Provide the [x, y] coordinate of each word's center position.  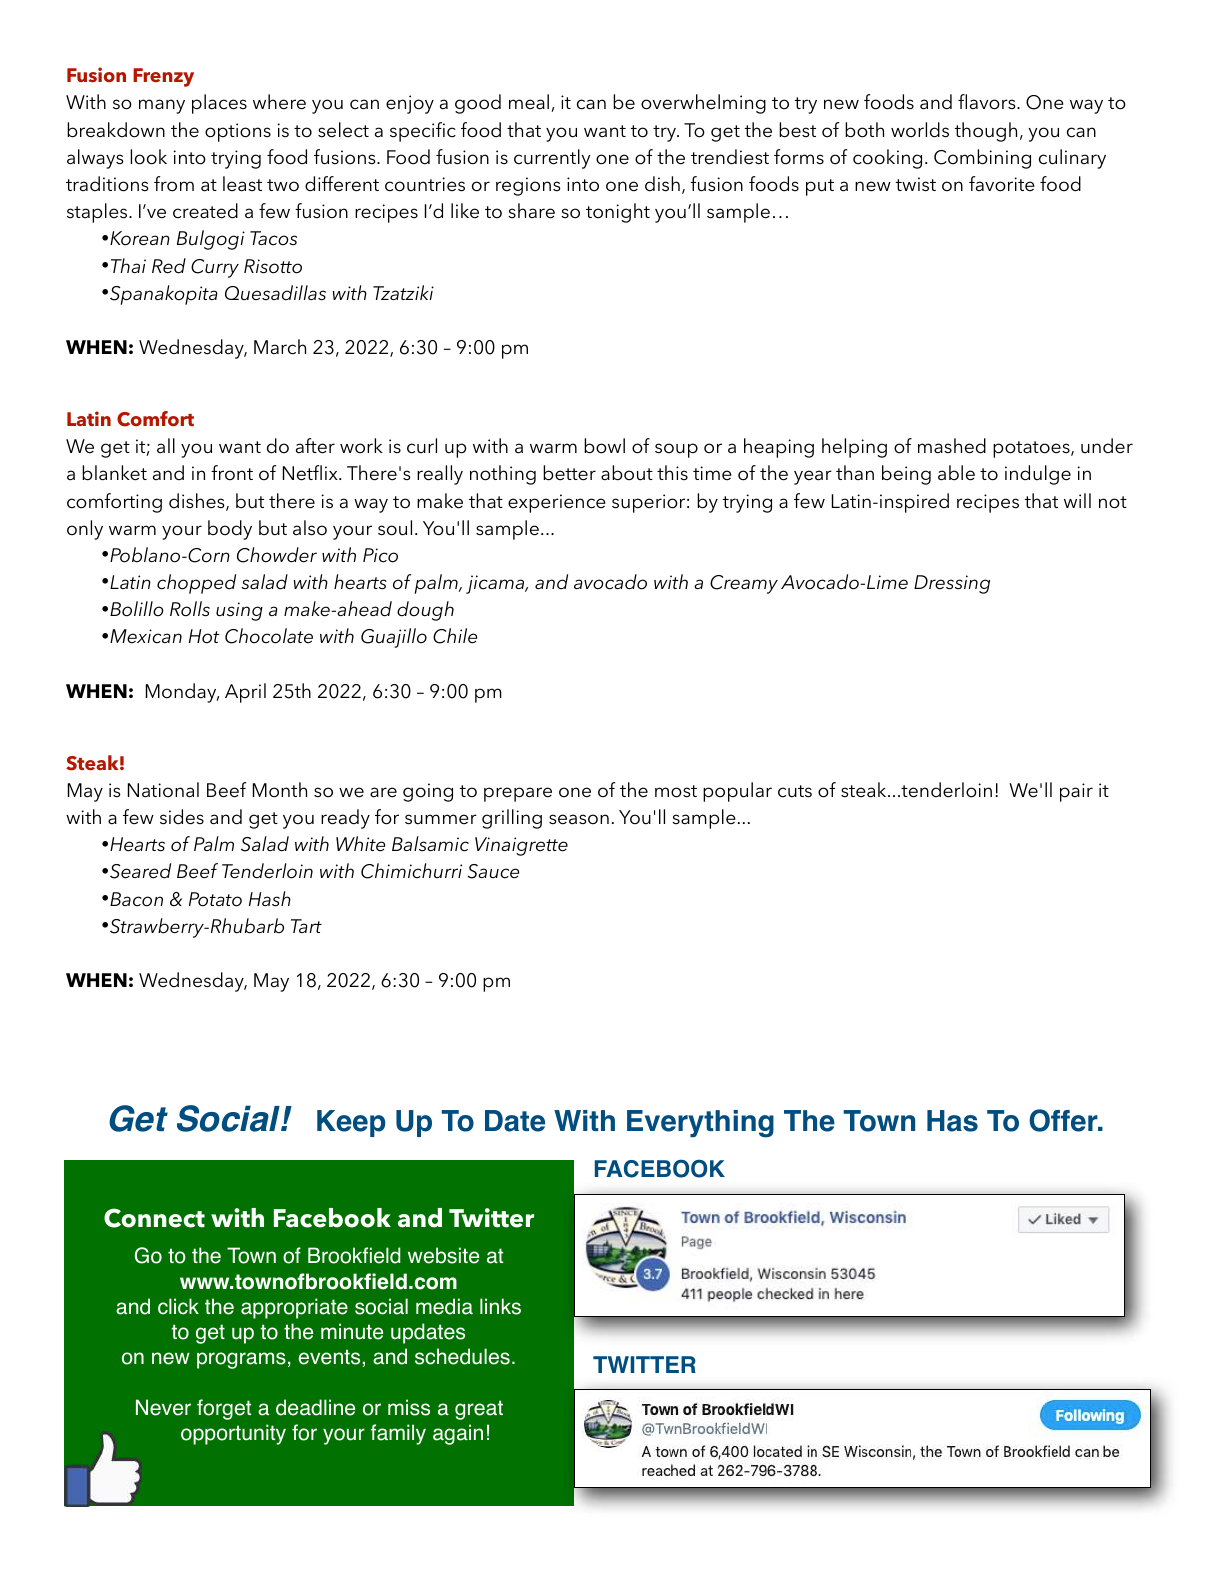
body [230, 530]
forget [224, 1409]
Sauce [493, 871]
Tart [306, 926]
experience [557, 503]
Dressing [952, 584]
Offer [1064, 1120]
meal [529, 102]
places [219, 104]
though [986, 132]
